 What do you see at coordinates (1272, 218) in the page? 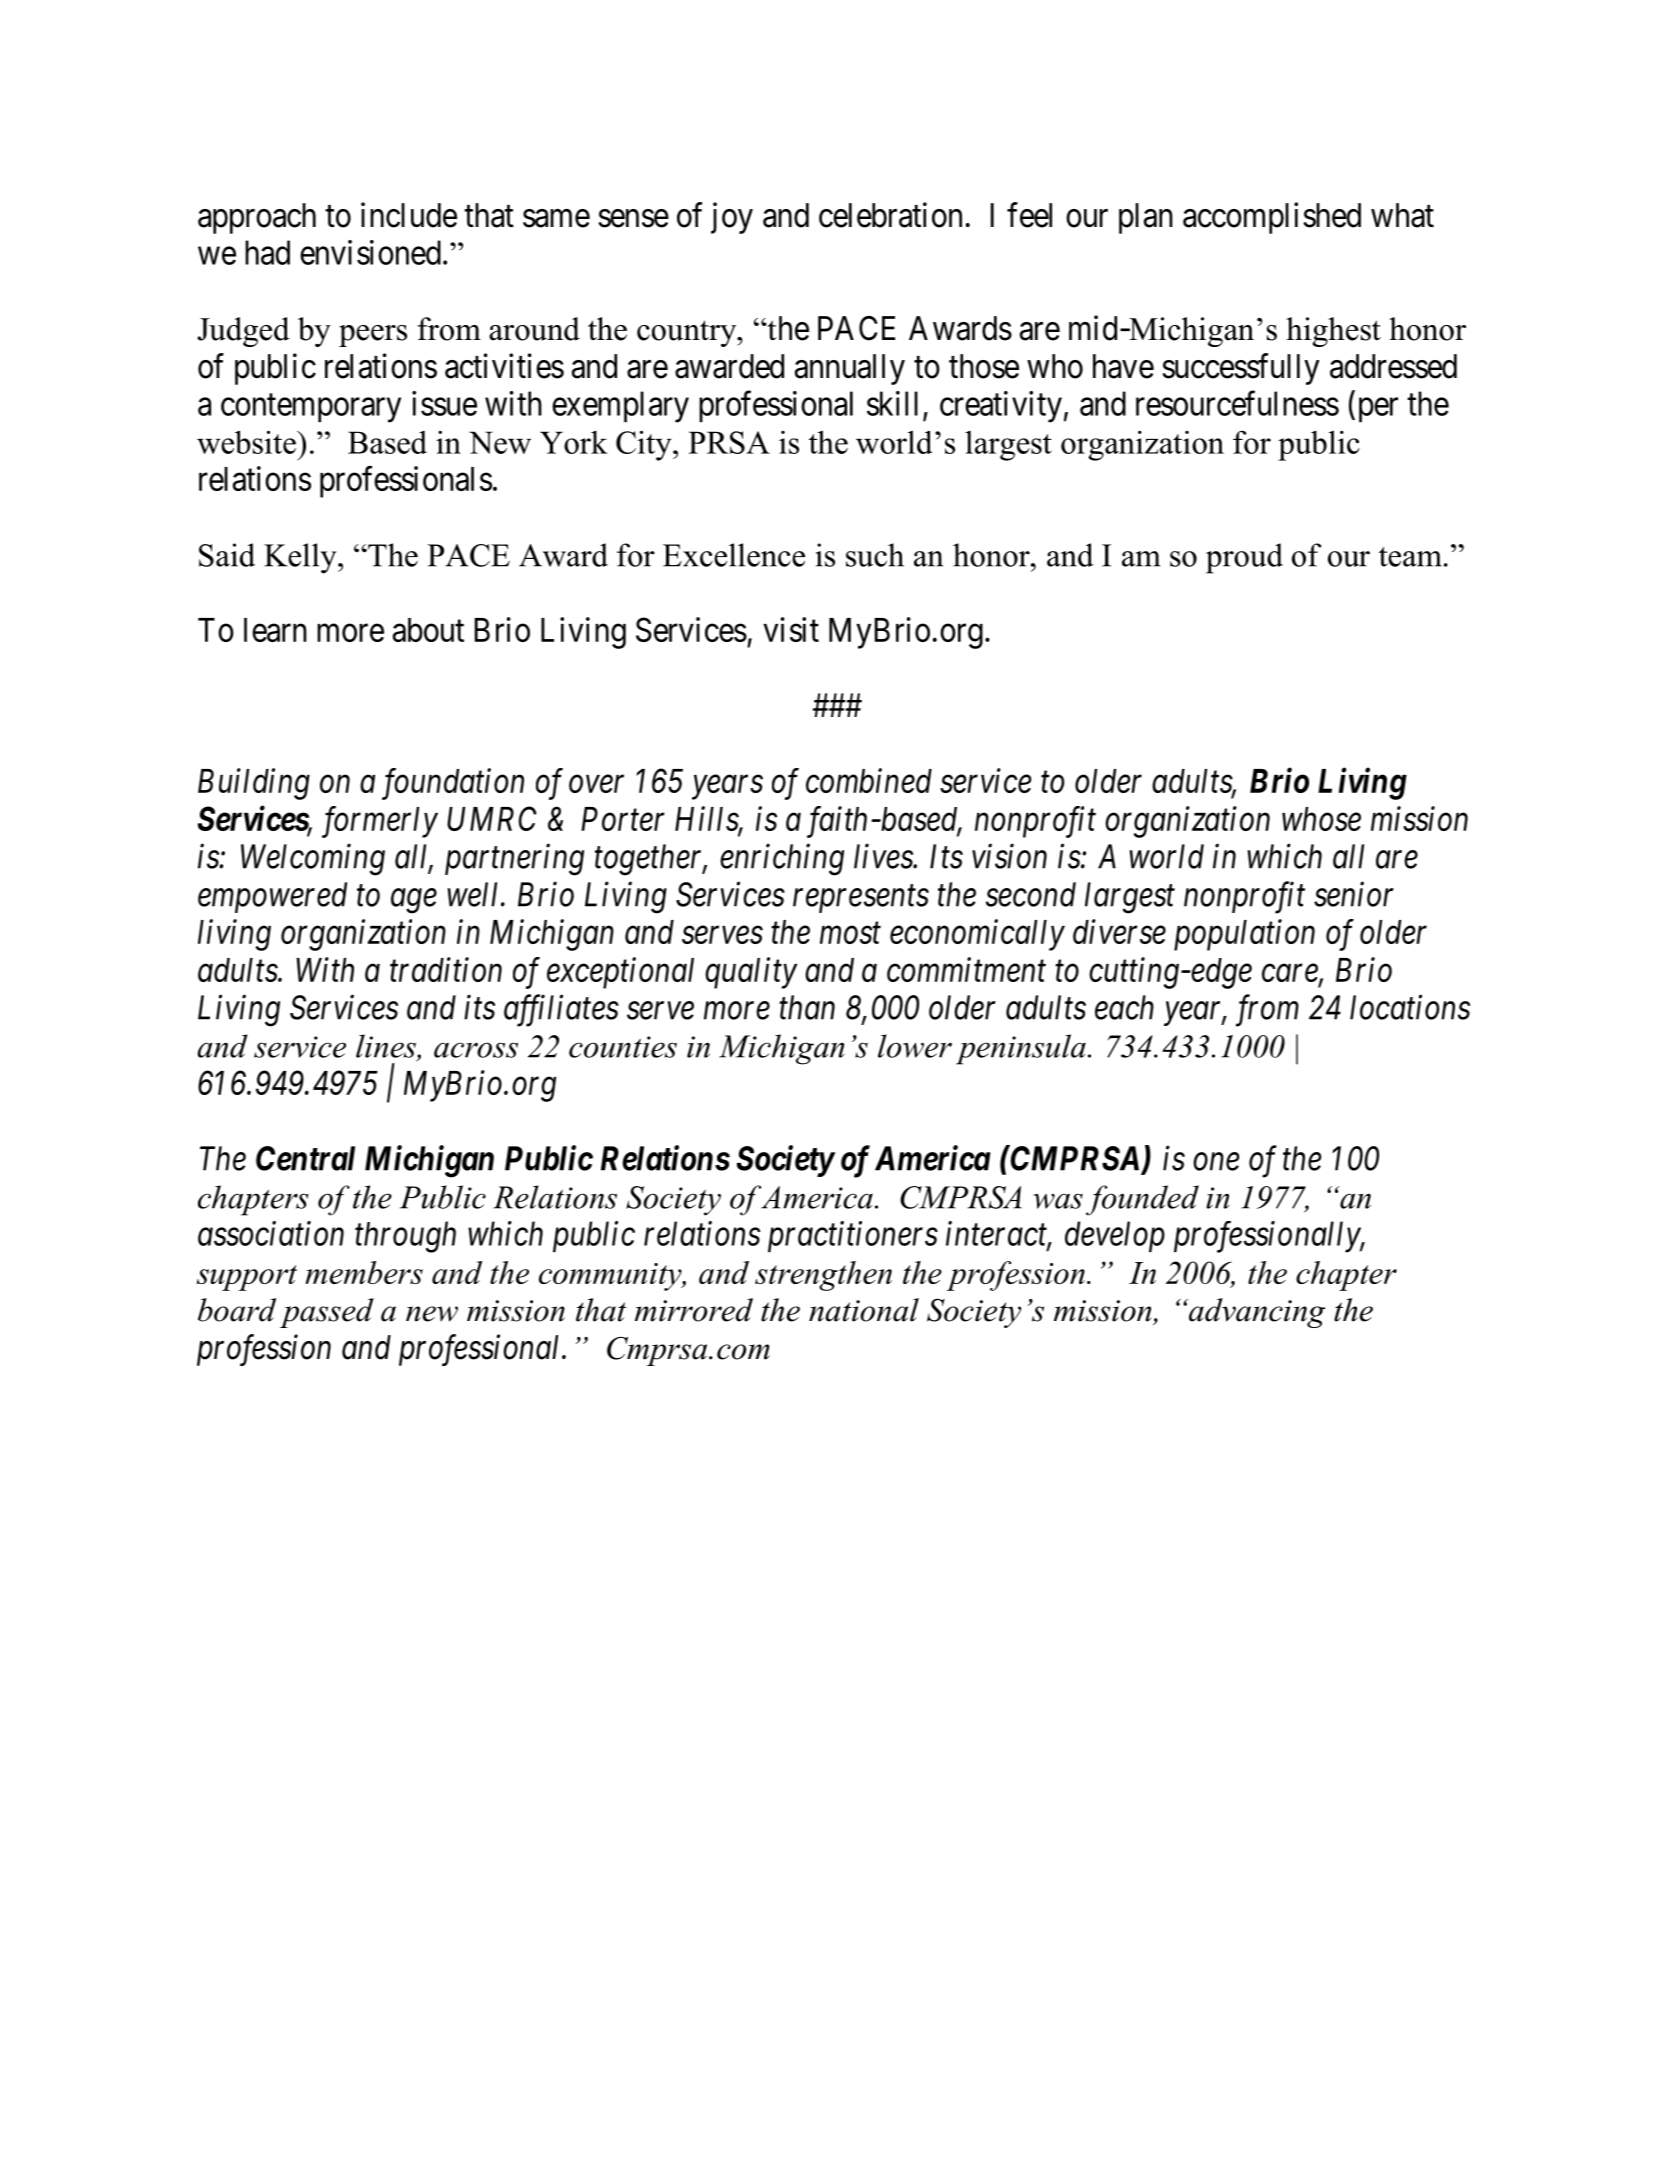
I see `accomplished` at bounding box center [1272, 218].
